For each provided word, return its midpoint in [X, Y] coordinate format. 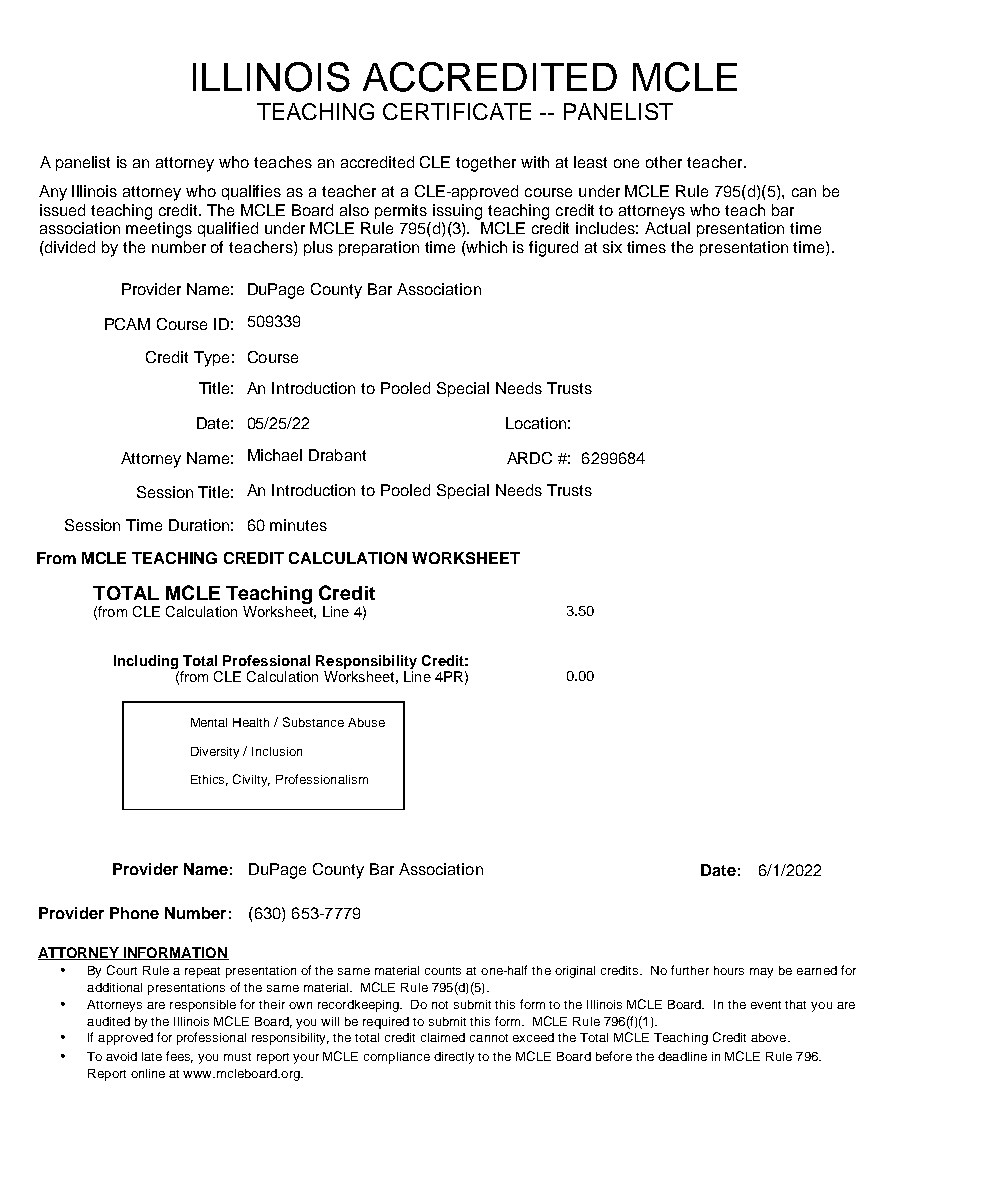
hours [729, 970]
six [612, 247]
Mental [209, 722]
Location [536, 423]
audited [108, 1021]
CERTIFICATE [457, 111]
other [664, 162]
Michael [275, 455]
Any [53, 193]
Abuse [366, 722]
